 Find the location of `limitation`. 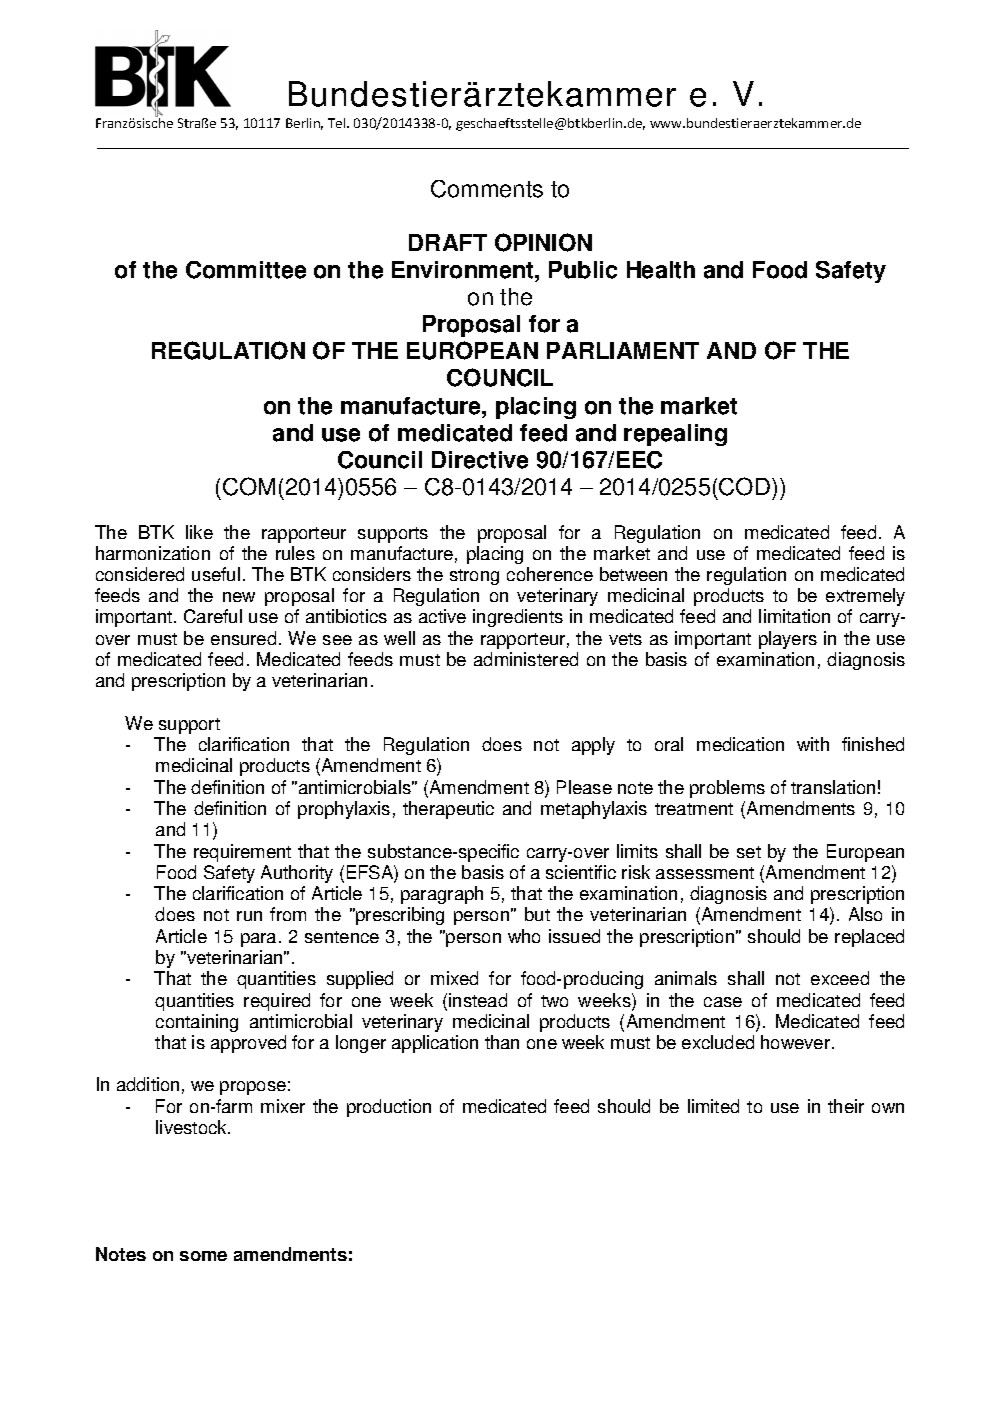

limitation is located at coordinates (794, 616).
